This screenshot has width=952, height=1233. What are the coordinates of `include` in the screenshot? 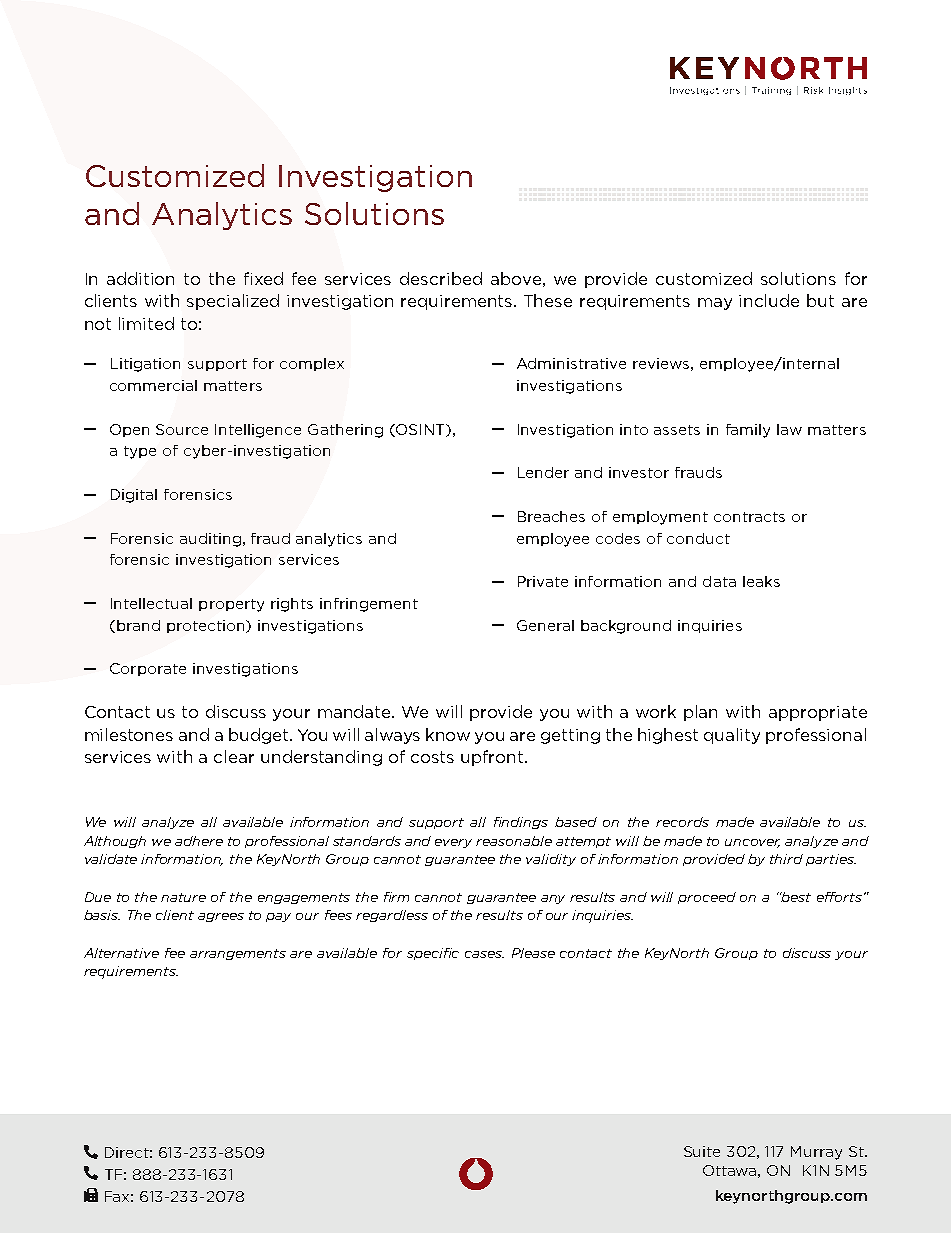 It's located at (769, 300).
